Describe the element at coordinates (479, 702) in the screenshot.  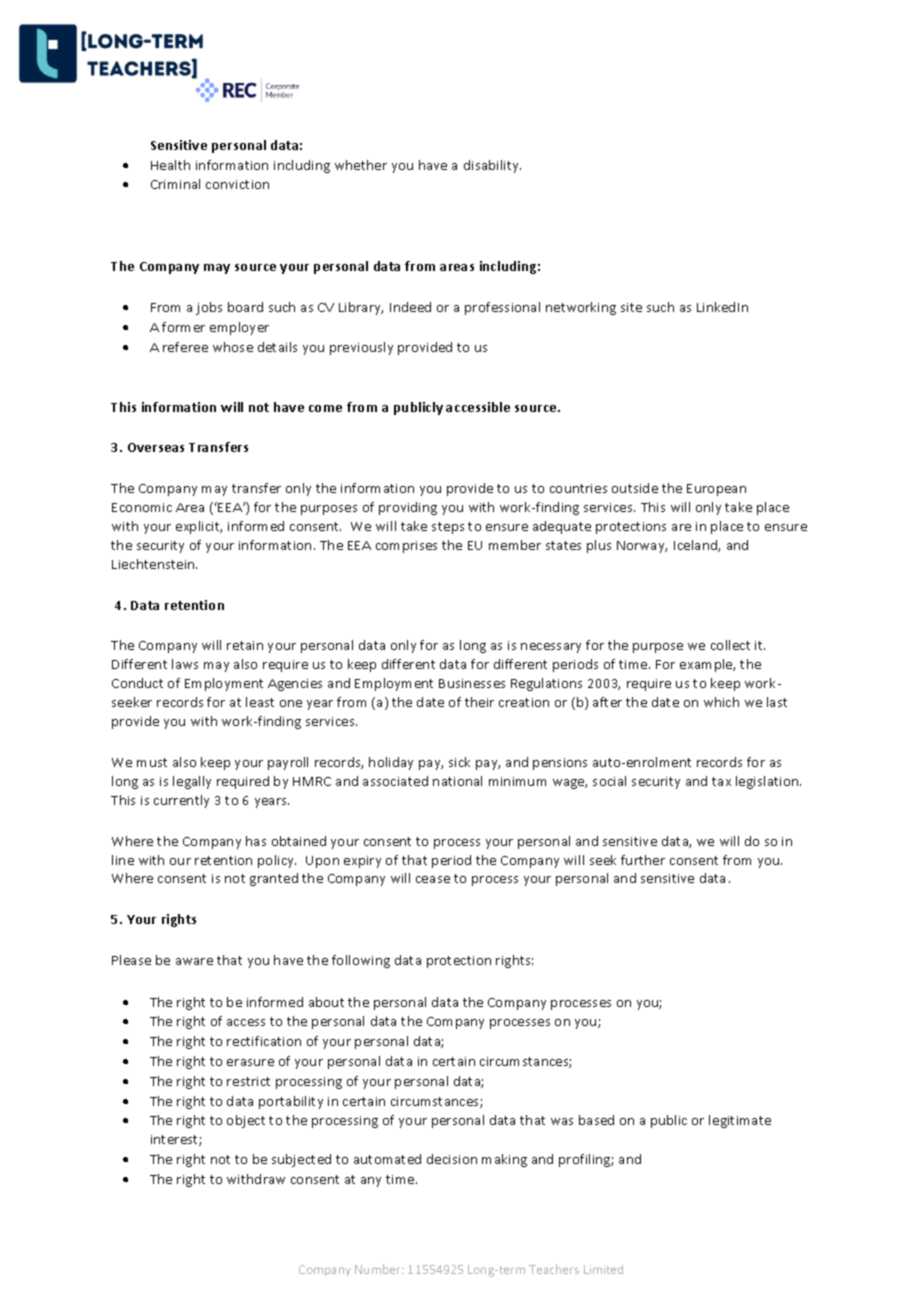
I see `their` at that location.
